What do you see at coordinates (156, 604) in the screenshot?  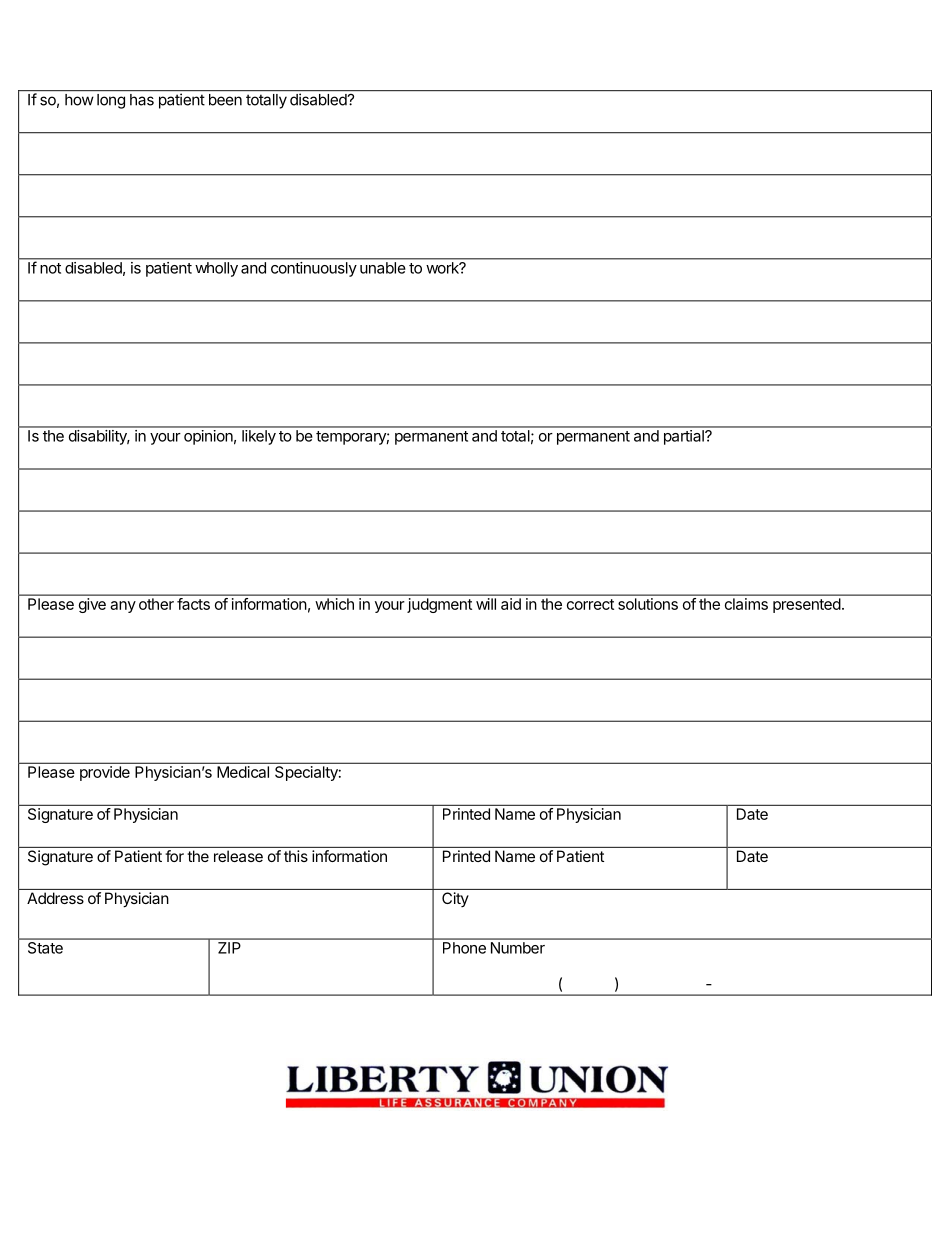 I see `other` at bounding box center [156, 604].
